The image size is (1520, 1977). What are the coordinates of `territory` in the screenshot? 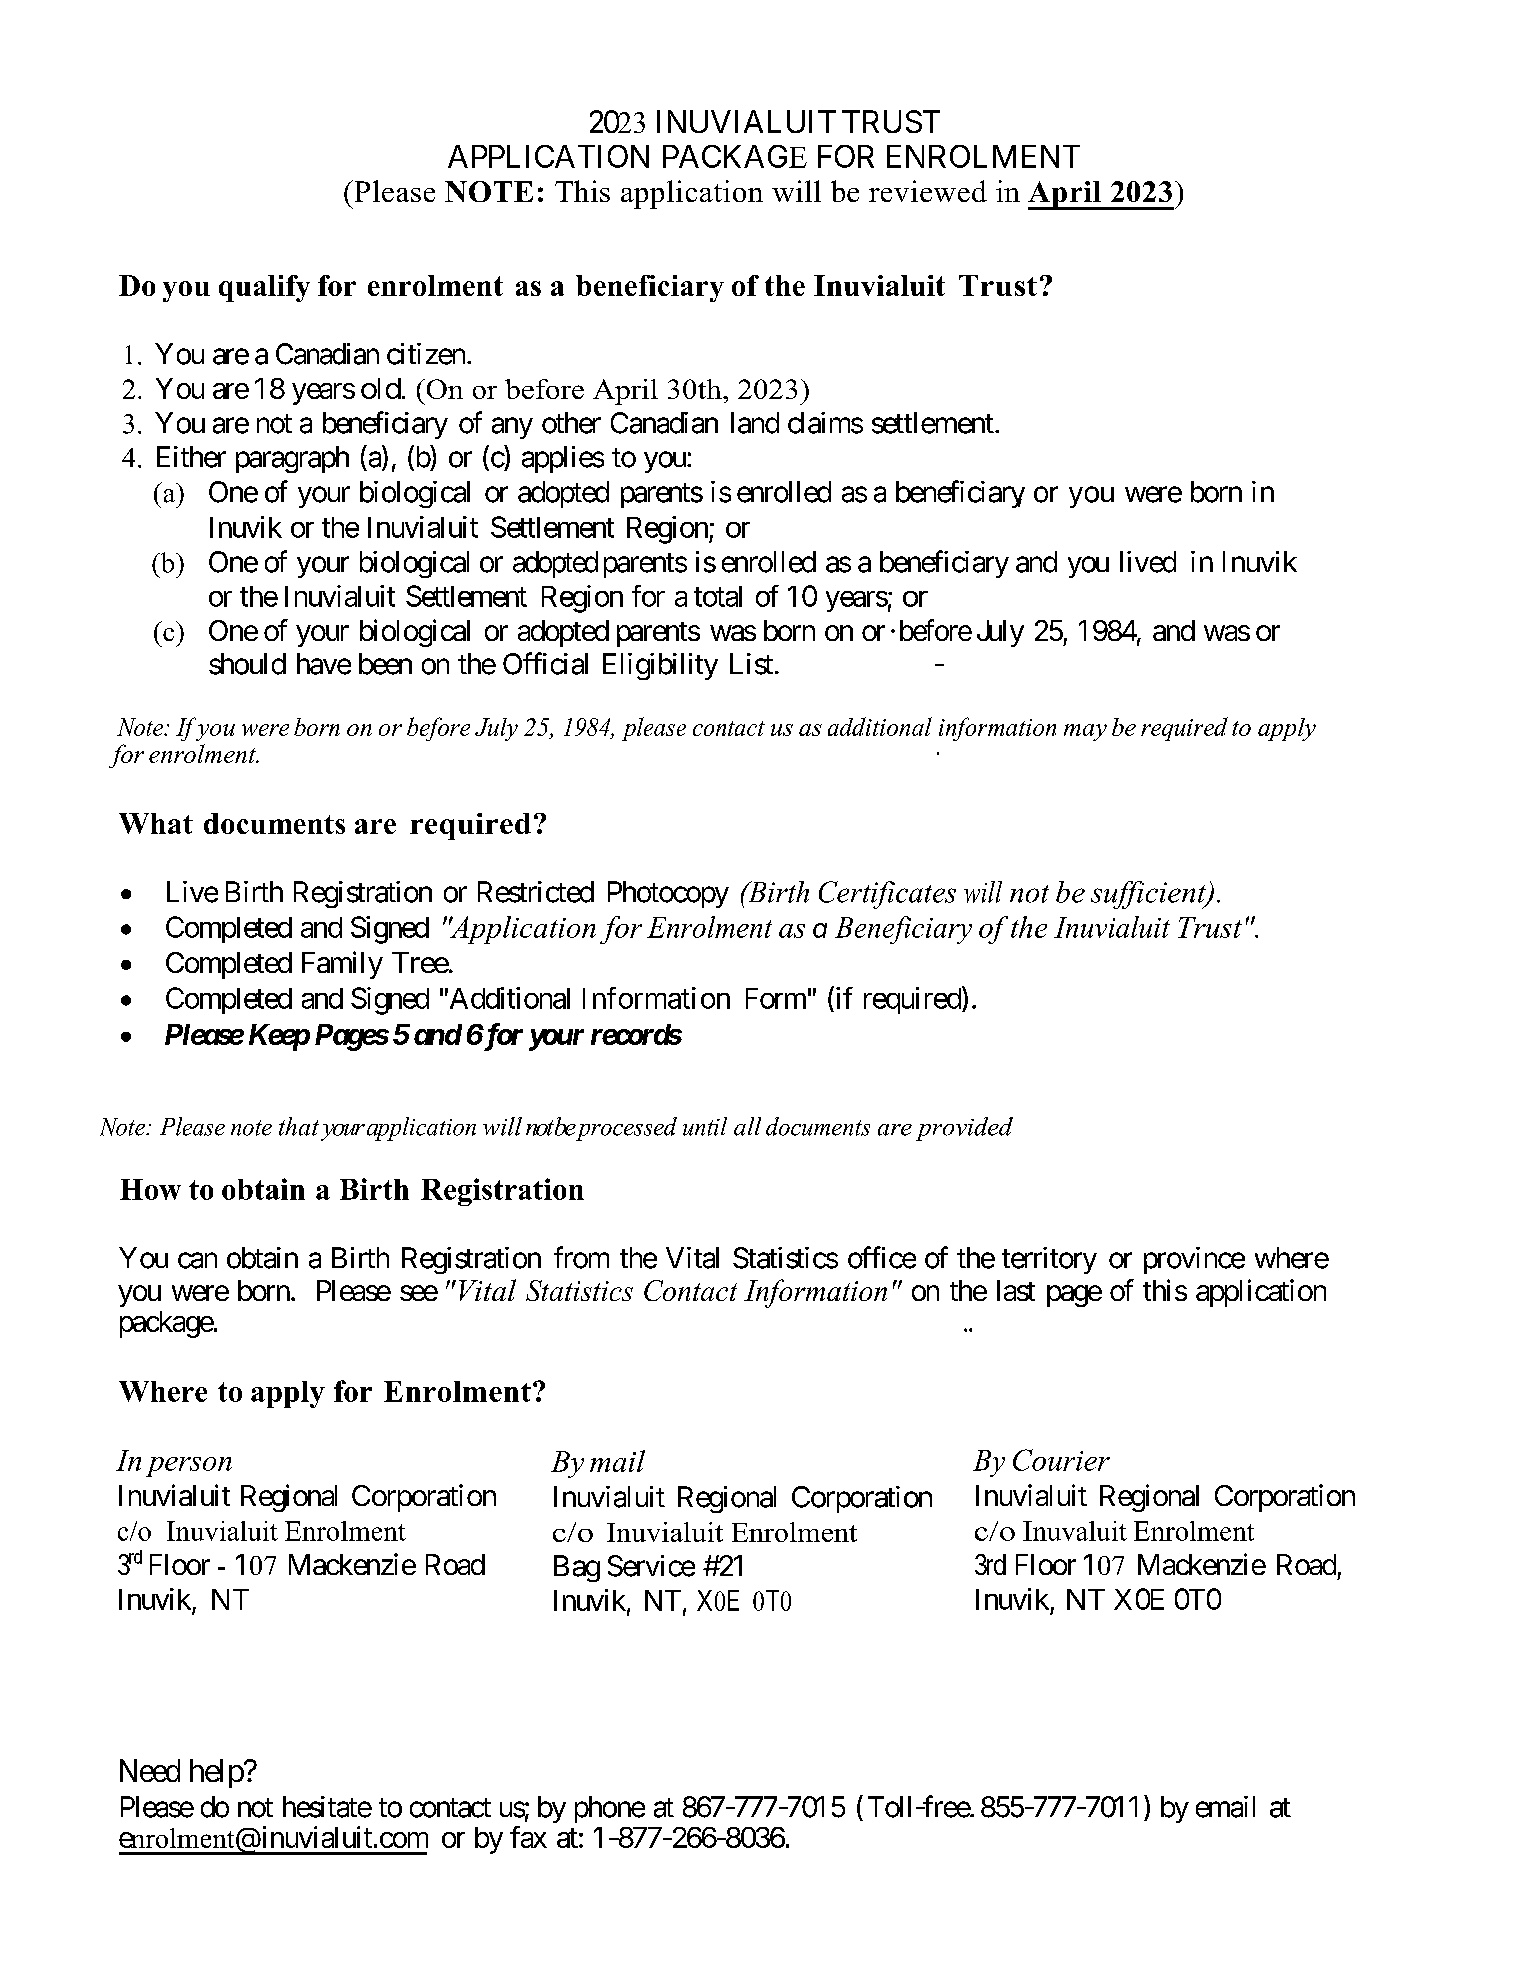 It's located at (1049, 1260).
